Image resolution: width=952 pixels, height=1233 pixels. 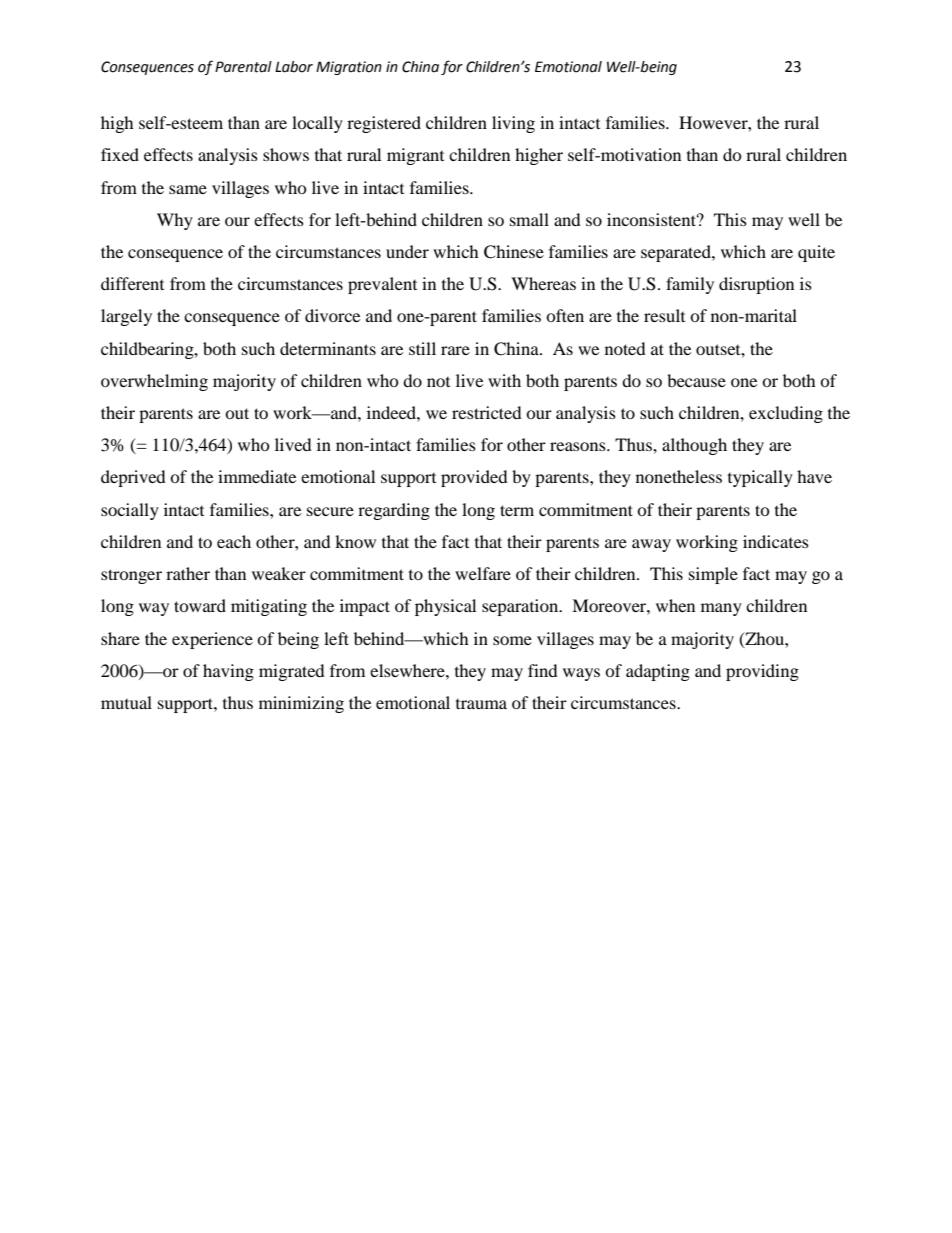 I want to click on with, so click(x=504, y=380).
